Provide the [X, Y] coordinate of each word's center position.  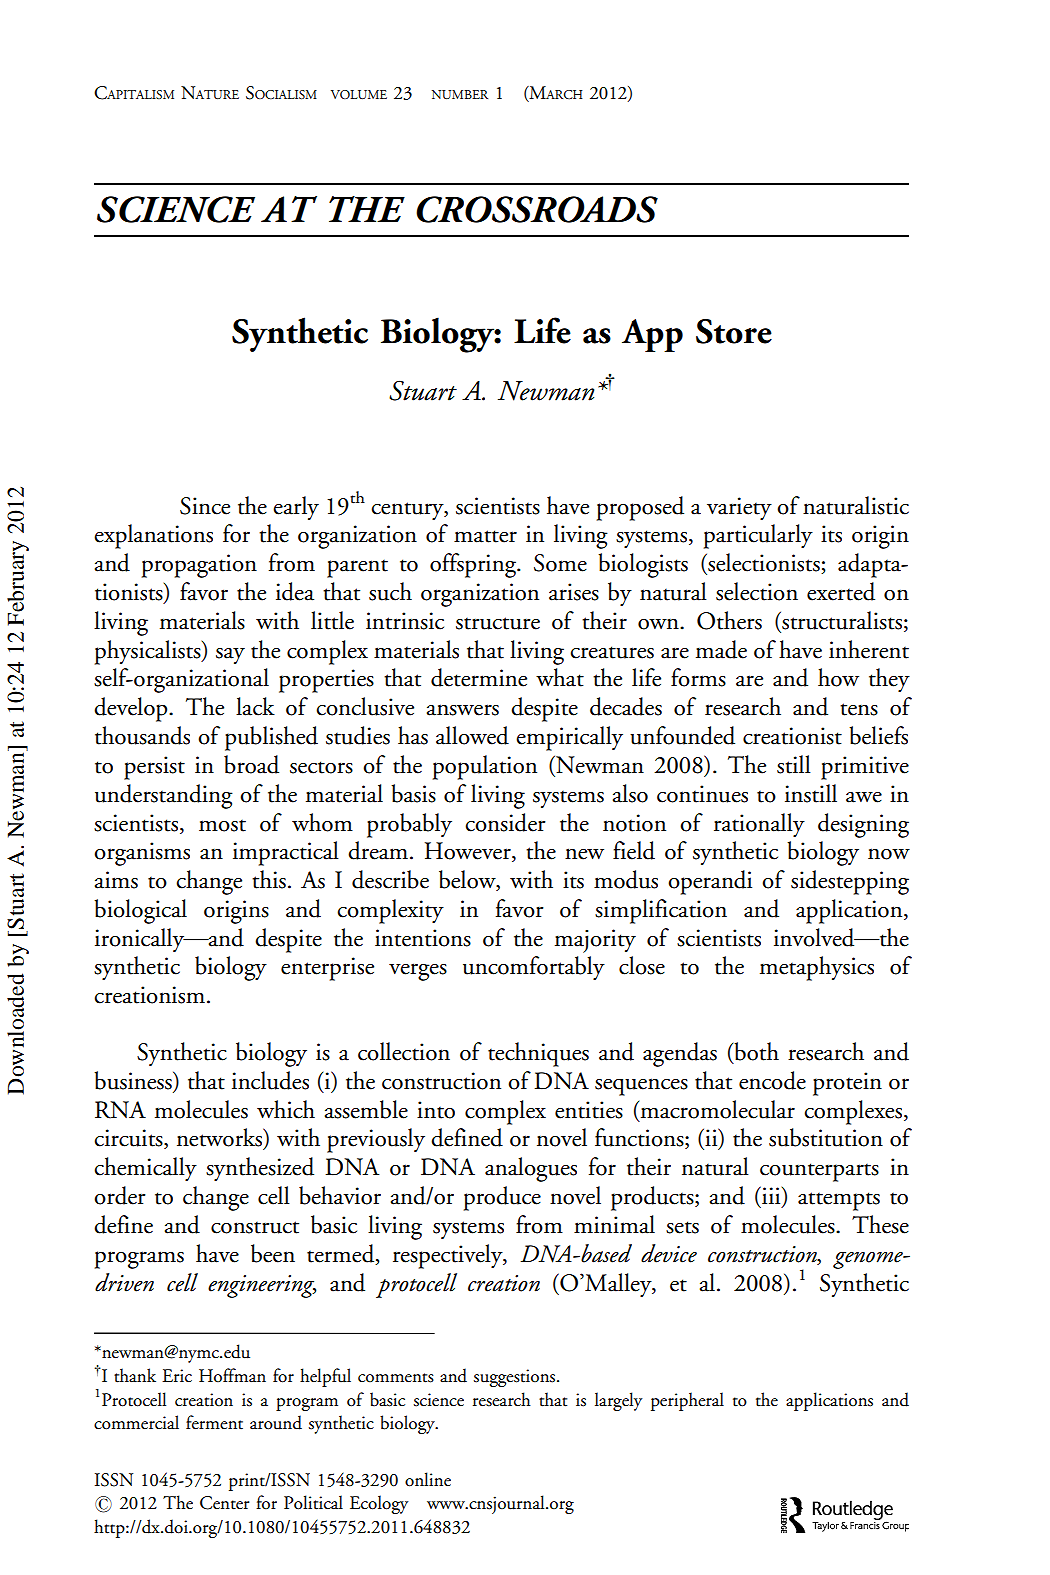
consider [505, 822]
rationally [759, 825]
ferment [214, 1422]
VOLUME [359, 94]
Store [734, 331]
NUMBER [460, 94]
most [222, 825]
